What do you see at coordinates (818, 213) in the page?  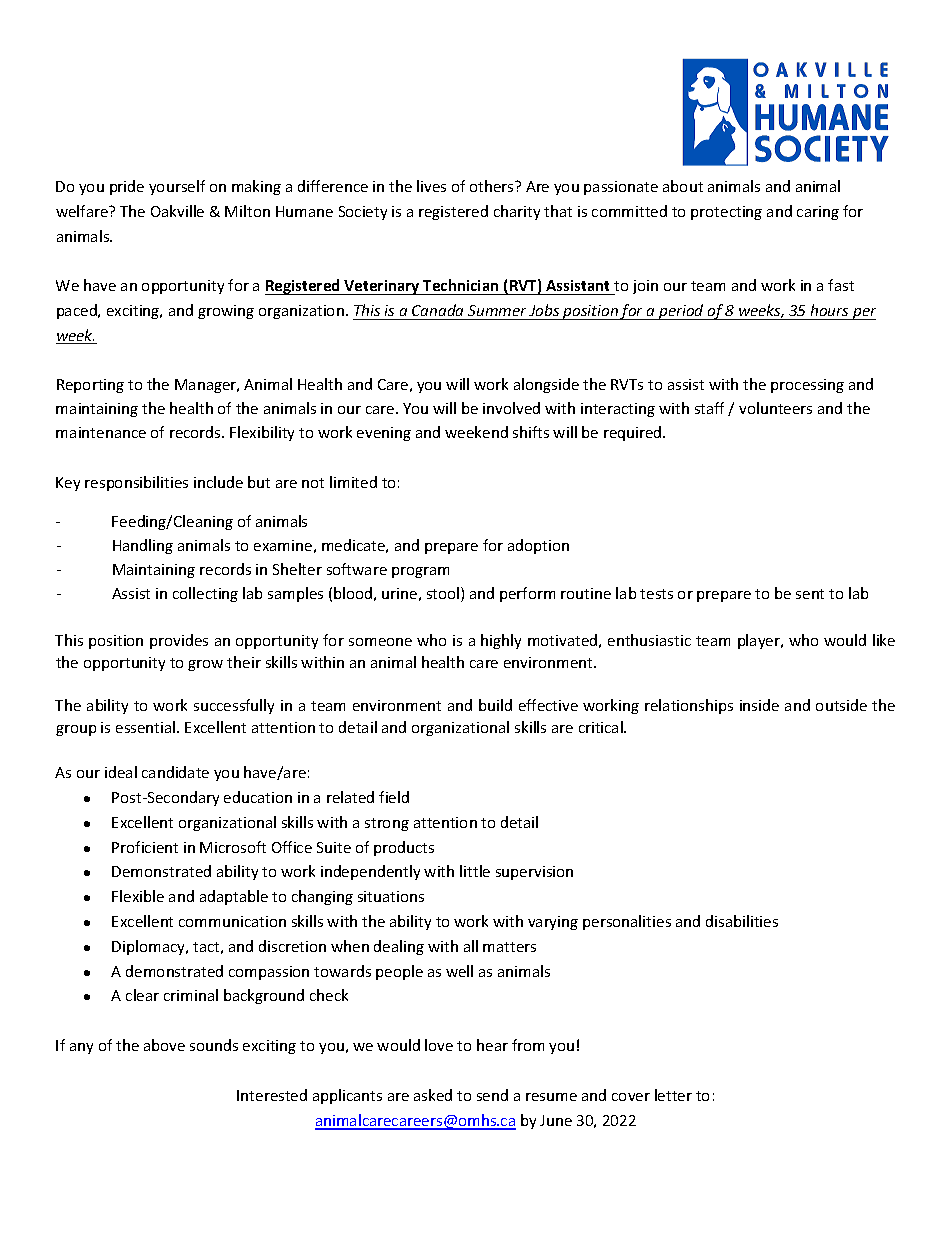 I see `caring` at bounding box center [818, 213].
